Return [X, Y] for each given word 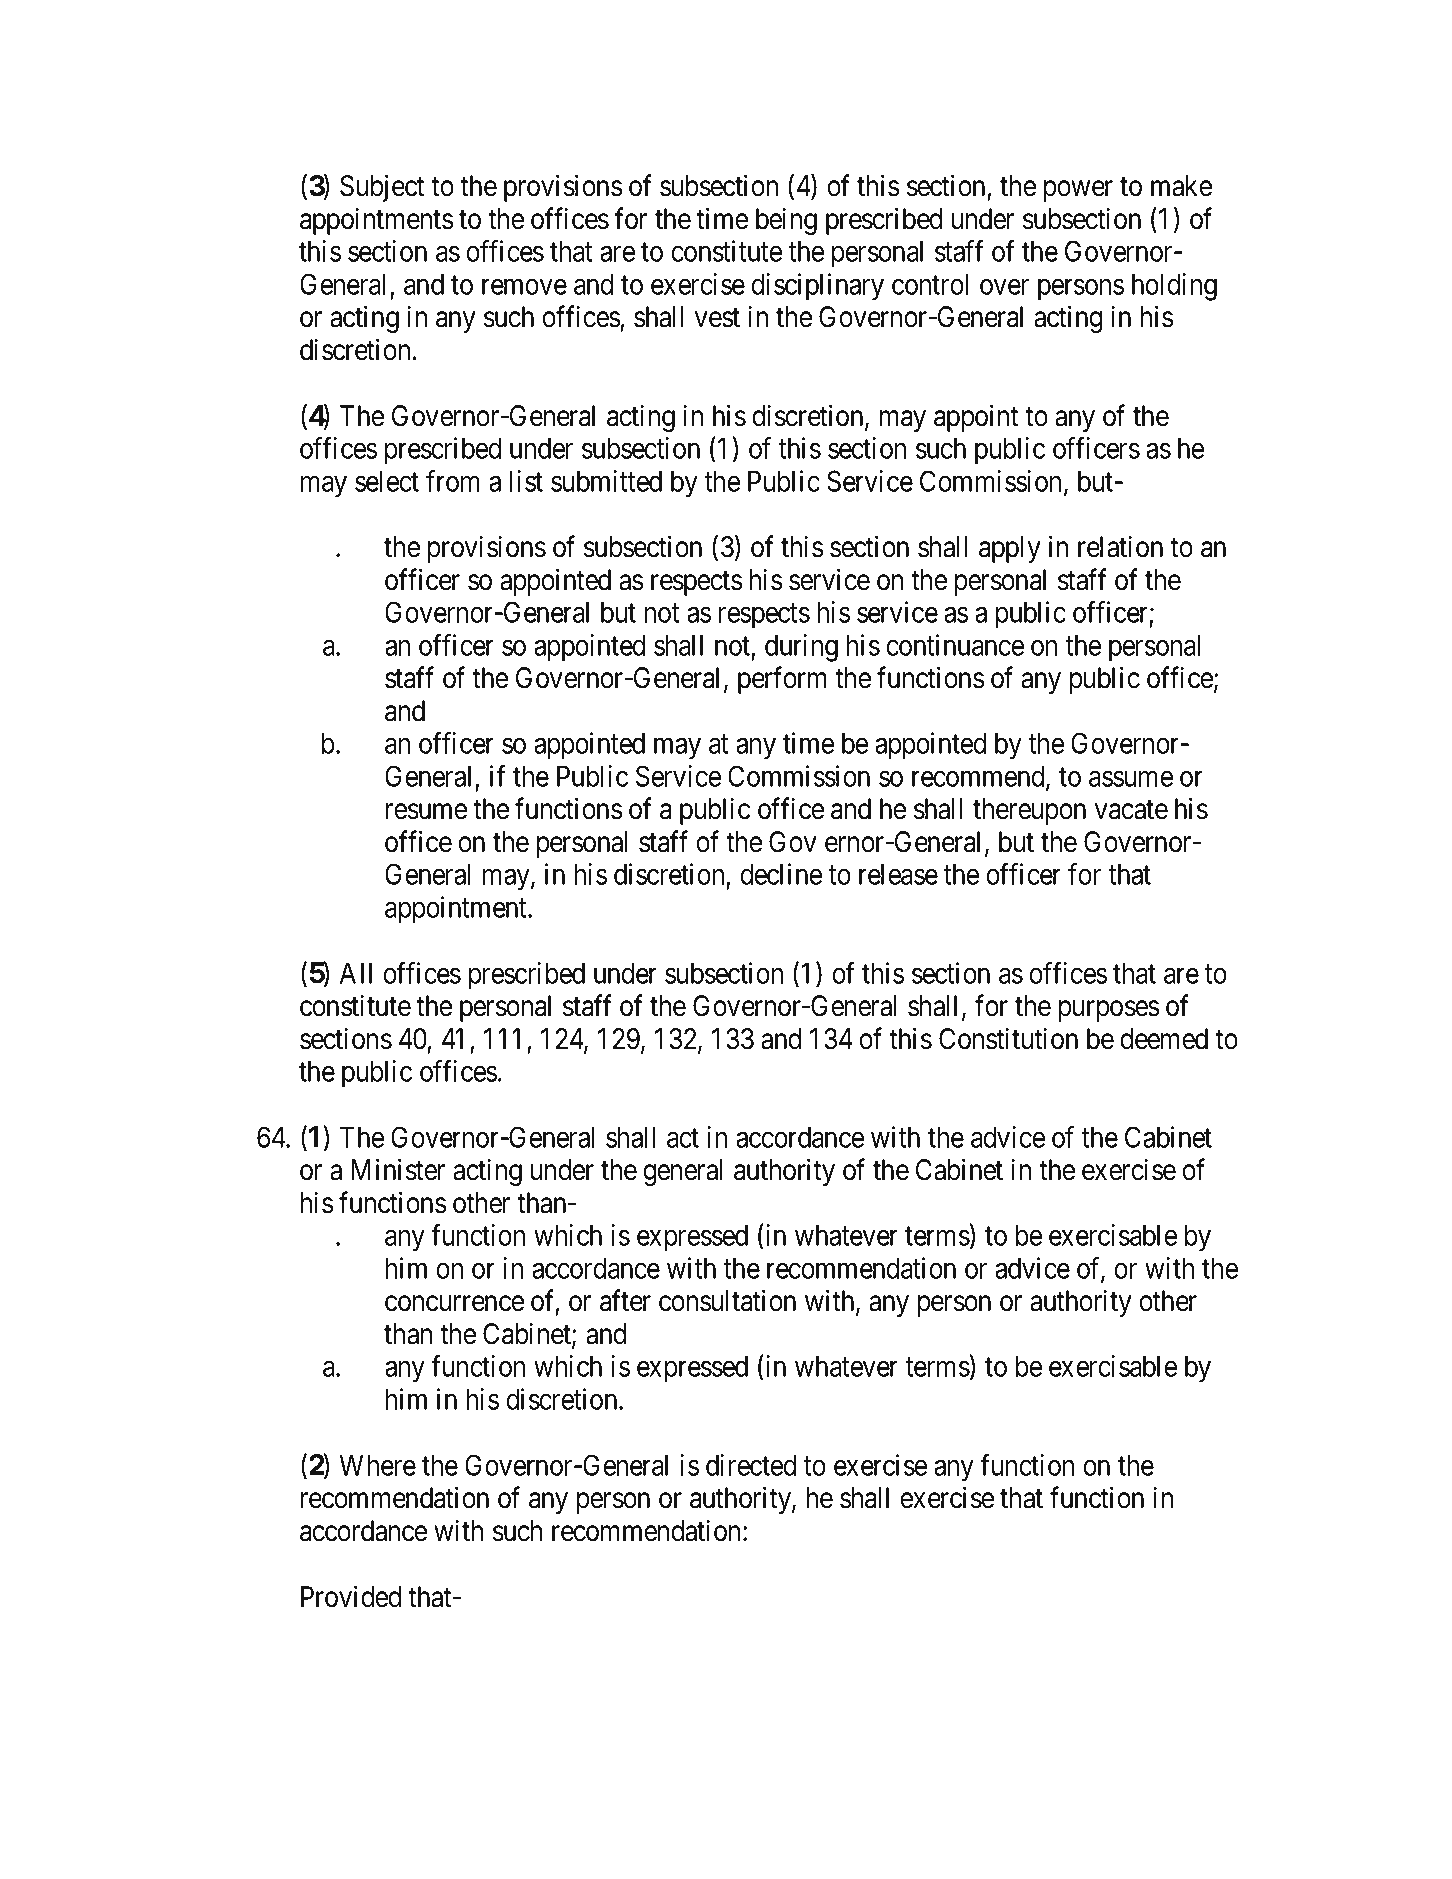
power [1078, 191]
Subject [382, 188]
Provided [351, 1596]
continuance [955, 645]
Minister [398, 1169]
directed [751, 1465]
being [786, 221]
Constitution [1008, 1038]
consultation [727, 1300]
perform [782, 680]
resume [426, 812]
